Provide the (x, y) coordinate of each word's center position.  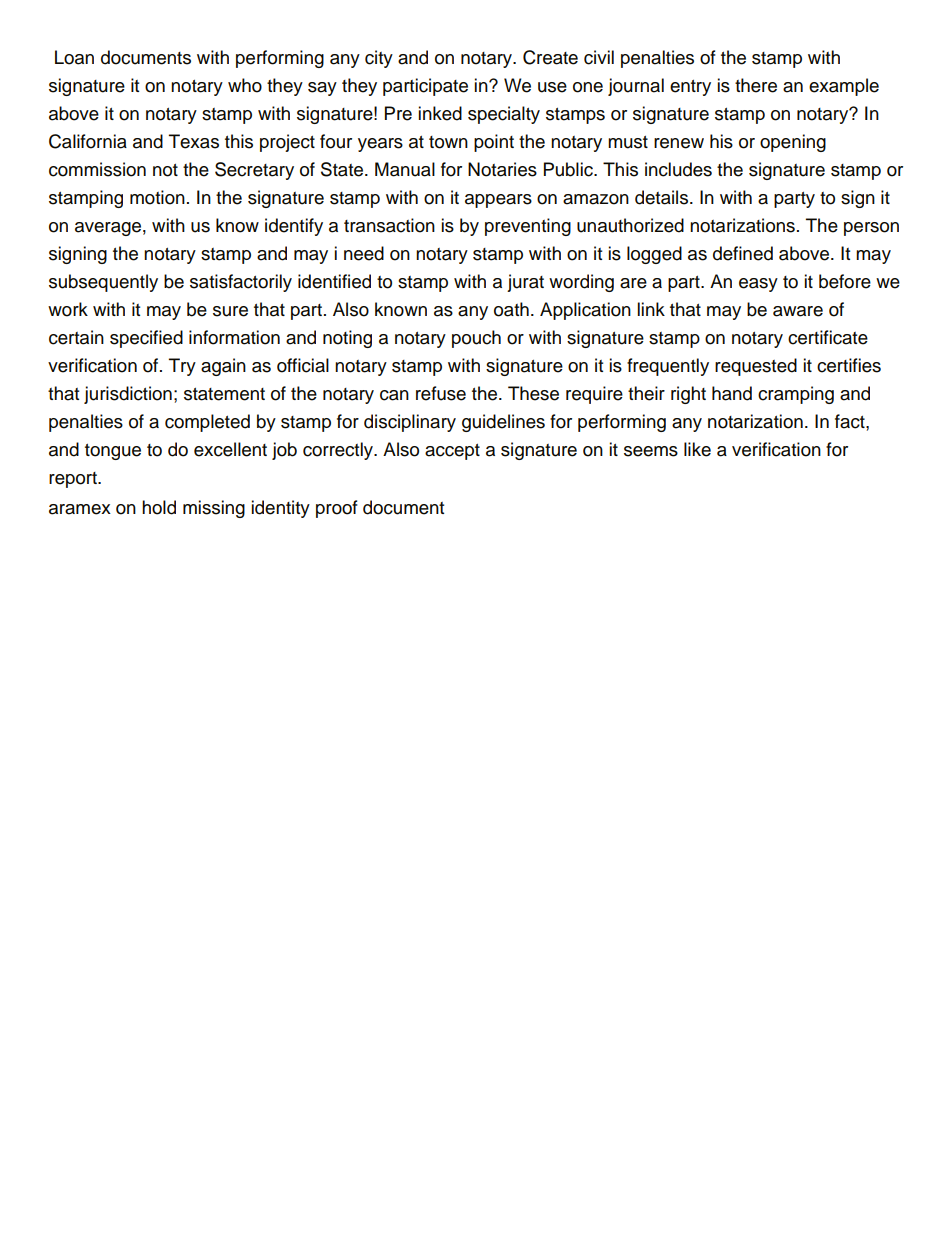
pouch (476, 339)
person (871, 229)
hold (159, 507)
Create (550, 57)
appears (498, 201)
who (245, 85)
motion (157, 197)
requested (756, 367)
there (756, 85)
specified (146, 339)
